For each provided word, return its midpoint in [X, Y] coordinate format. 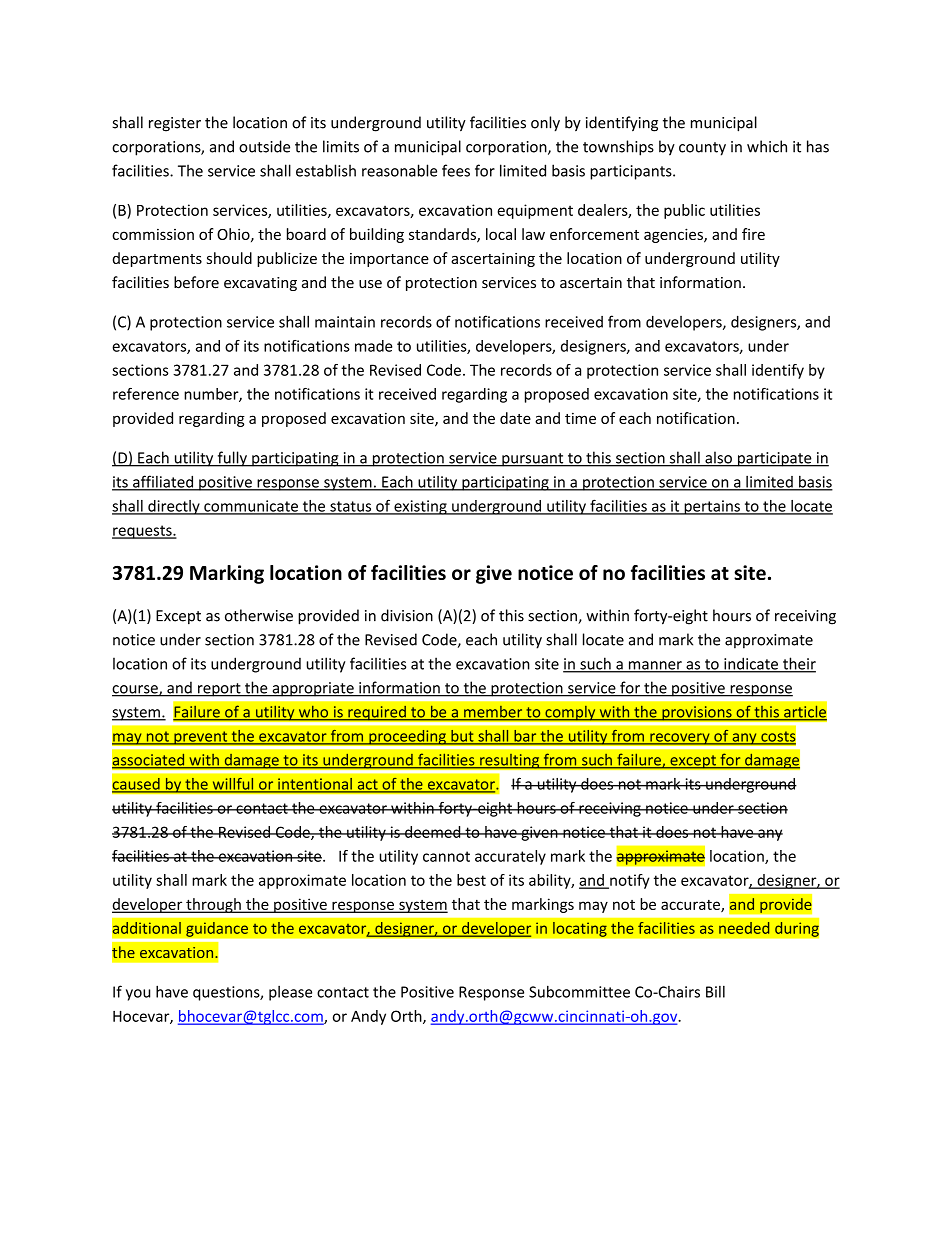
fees [456, 170]
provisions [697, 713]
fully [232, 459]
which [767, 146]
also [718, 458]
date [515, 418]
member [493, 713]
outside [264, 146]
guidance [217, 929]
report [219, 690]
